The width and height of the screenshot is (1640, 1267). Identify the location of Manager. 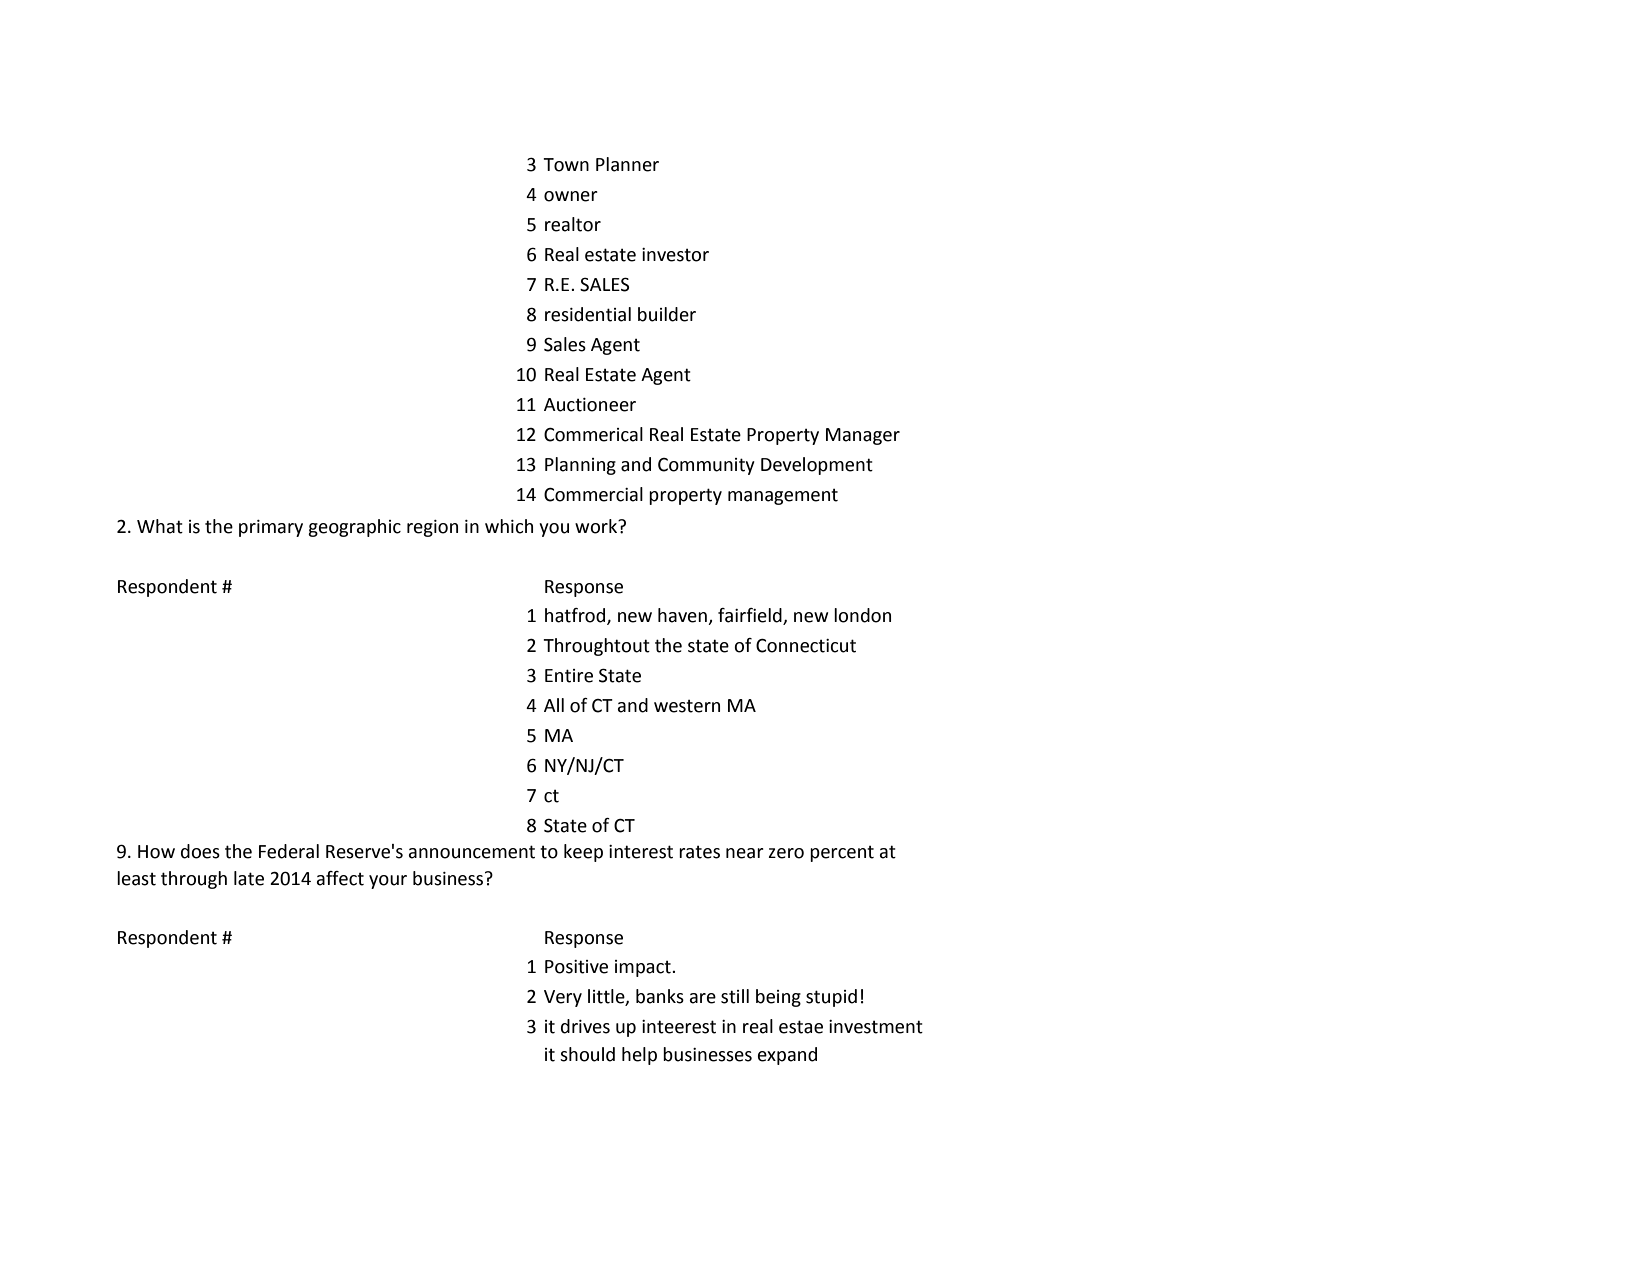
(863, 436).
